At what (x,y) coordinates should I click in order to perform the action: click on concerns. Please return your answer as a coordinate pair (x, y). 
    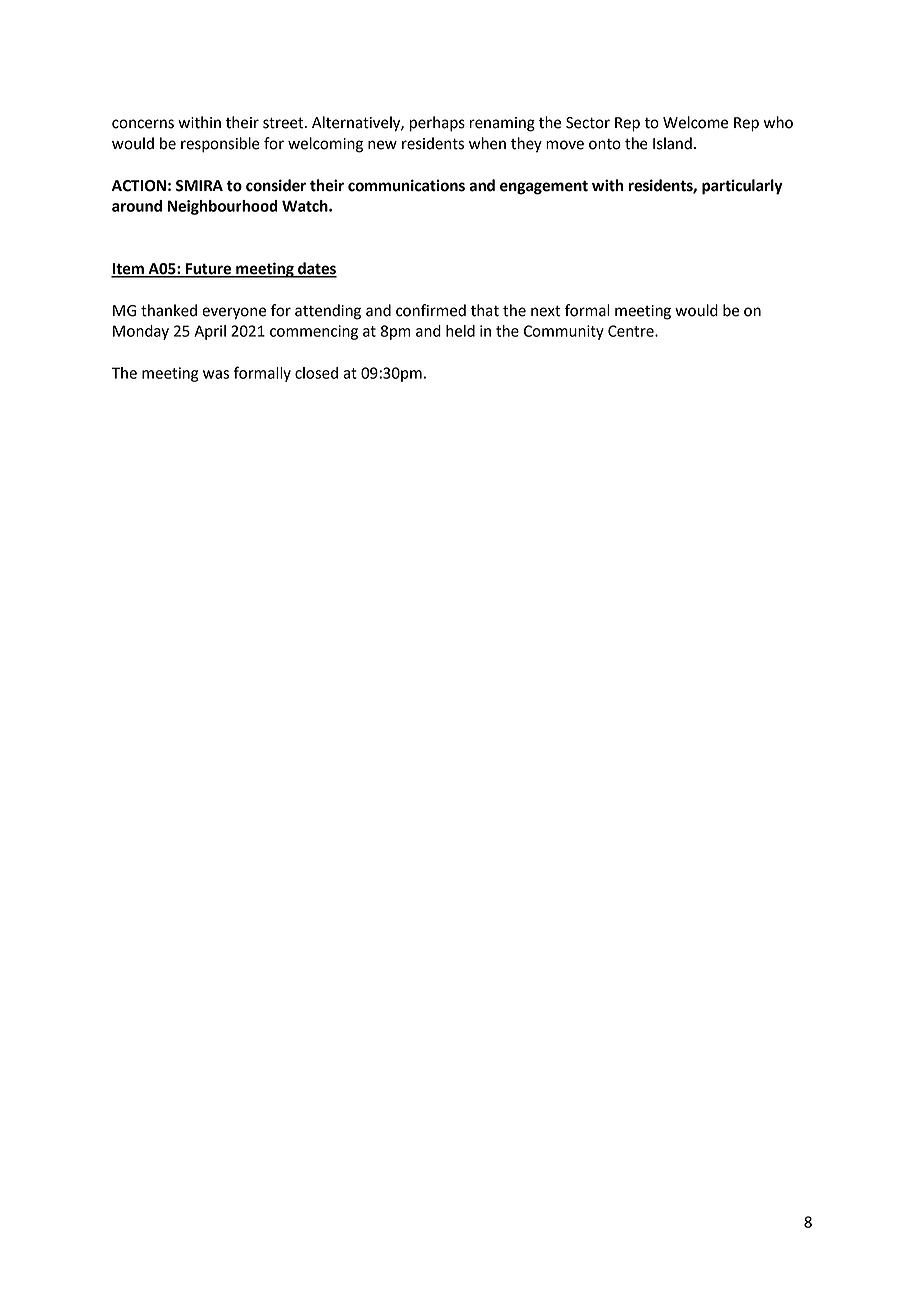
    Looking at the image, I should click on (143, 124).
